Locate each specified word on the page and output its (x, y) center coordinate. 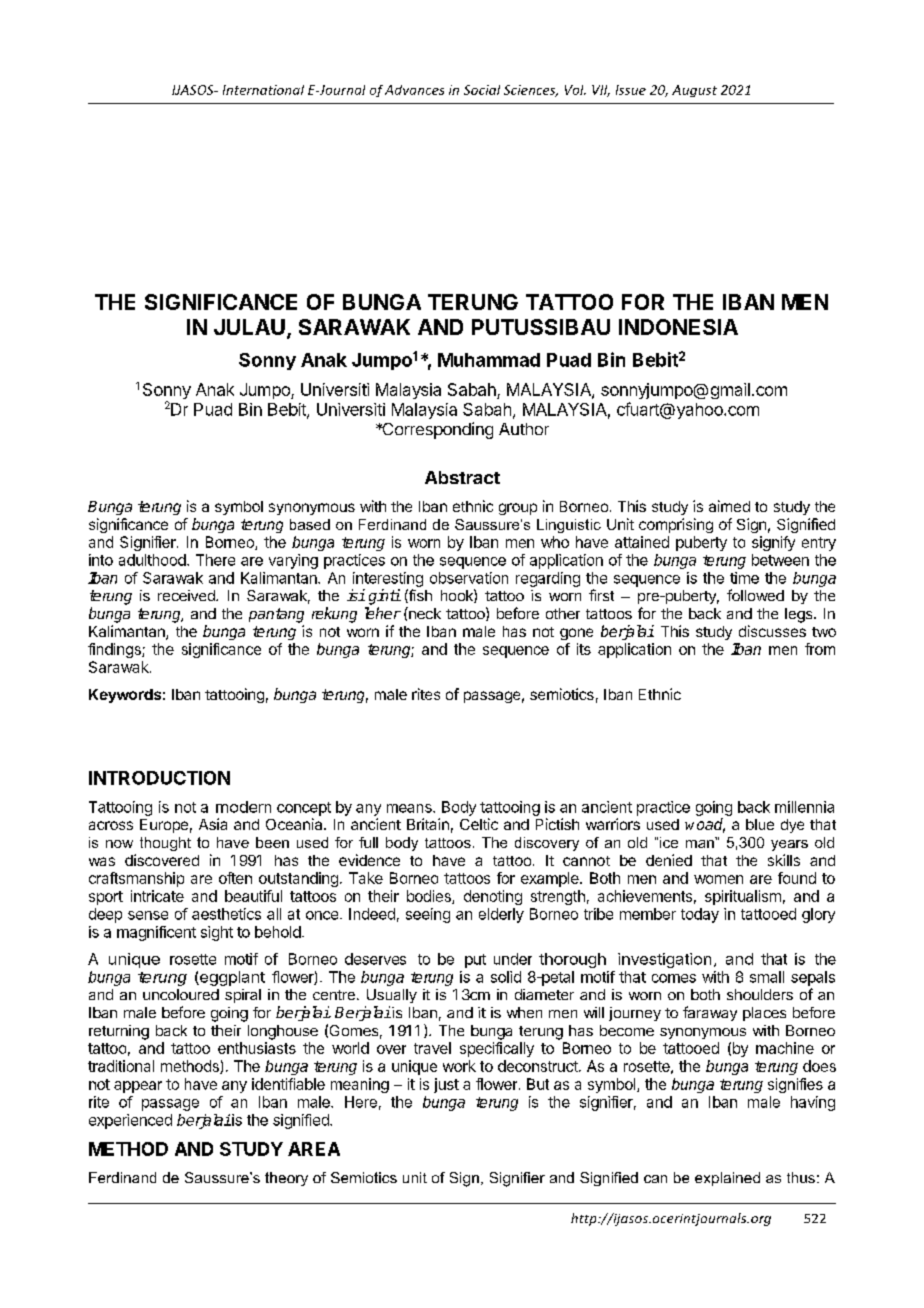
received (187, 595)
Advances (414, 90)
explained (727, 1179)
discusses (772, 631)
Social (482, 90)
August (694, 91)
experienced (130, 1121)
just (446, 1085)
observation (469, 578)
